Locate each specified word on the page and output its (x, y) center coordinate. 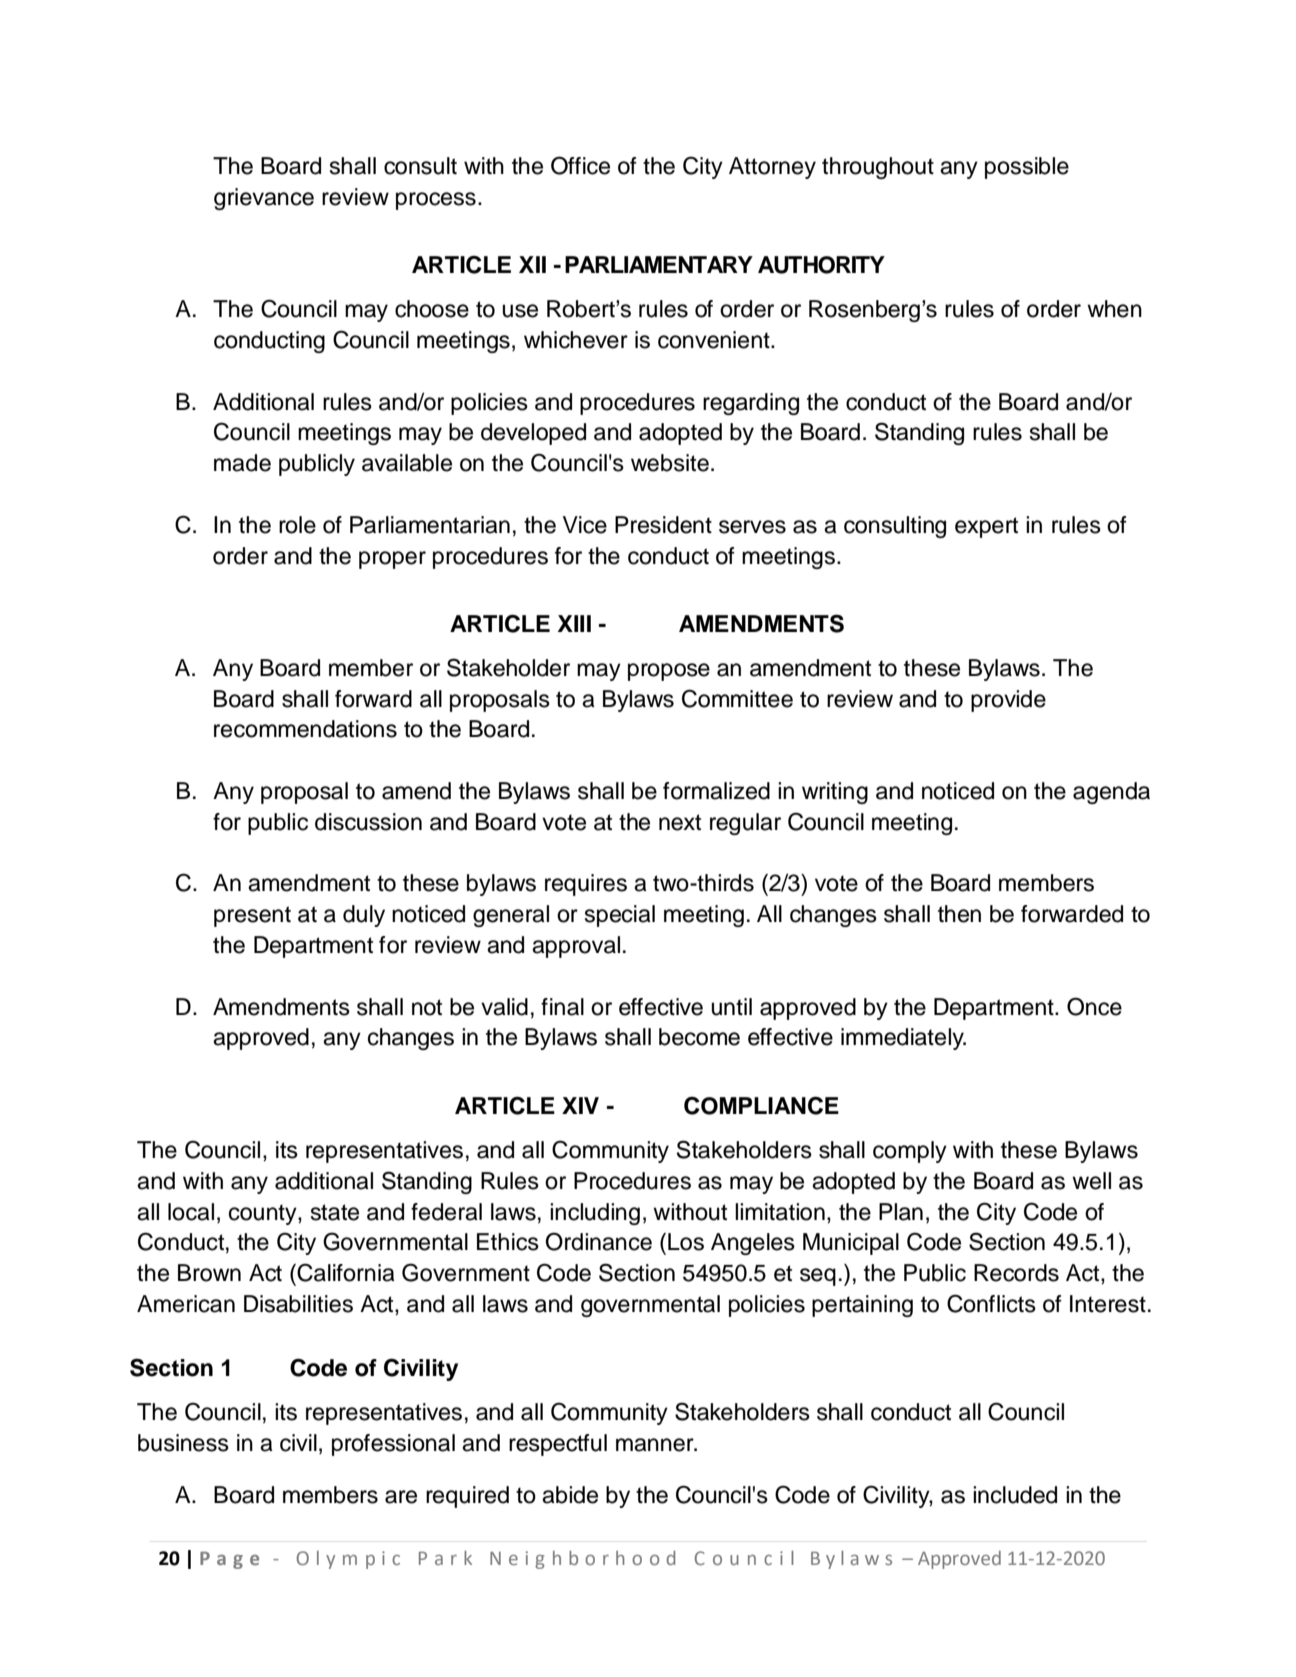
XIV (580, 1105)
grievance (264, 199)
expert (986, 527)
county (264, 1214)
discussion (368, 822)
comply (910, 1152)
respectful (558, 1445)
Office (580, 165)
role (297, 525)
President (663, 525)
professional (393, 1445)
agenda (1111, 793)
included (1015, 1495)
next (680, 822)
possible (1027, 168)
